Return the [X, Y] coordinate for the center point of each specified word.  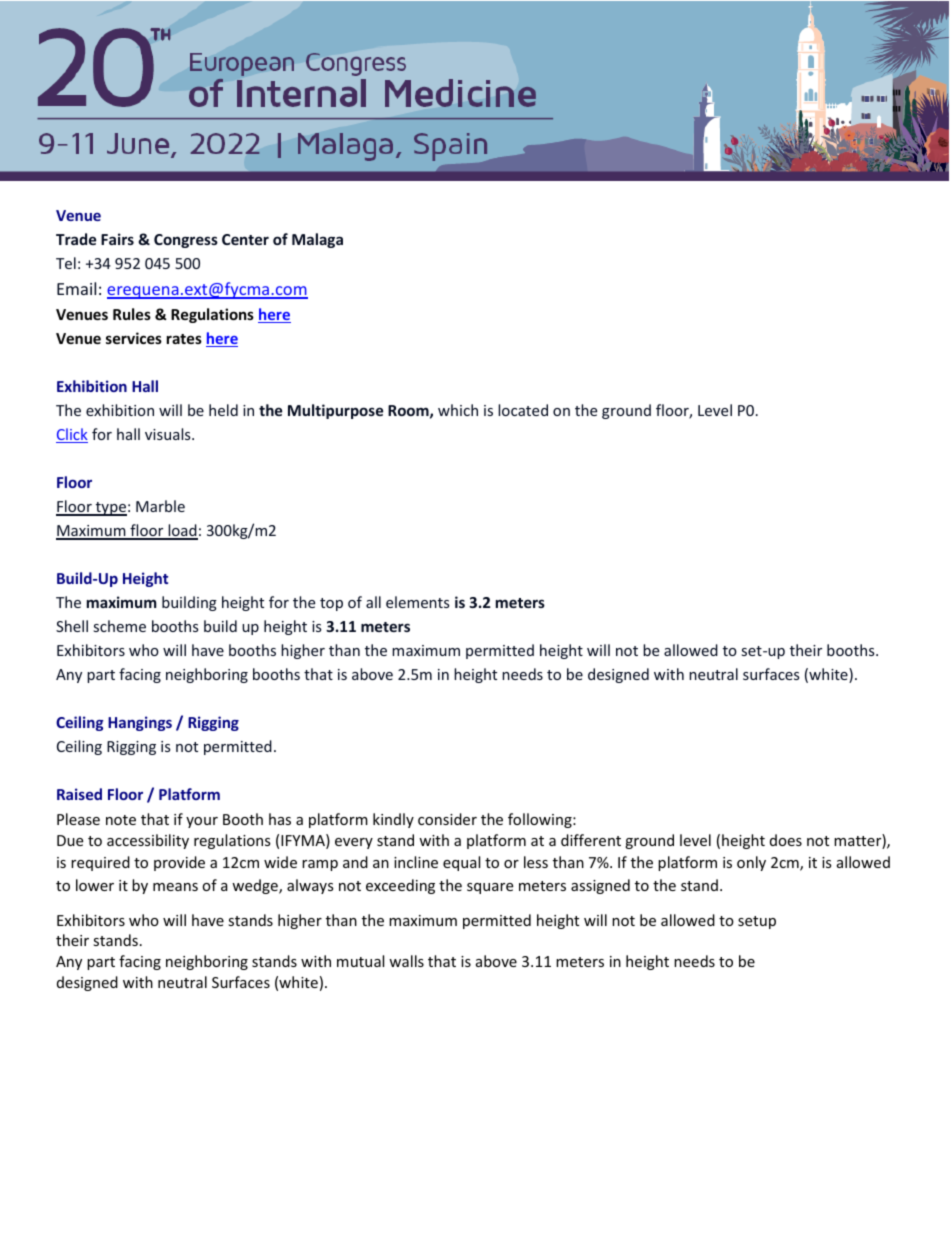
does [786, 840]
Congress [186, 241]
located [523, 410]
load [182, 531]
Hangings [140, 723]
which [458, 410]
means [175, 887]
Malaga [317, 240]
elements [418, 602]
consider [447, 819]
